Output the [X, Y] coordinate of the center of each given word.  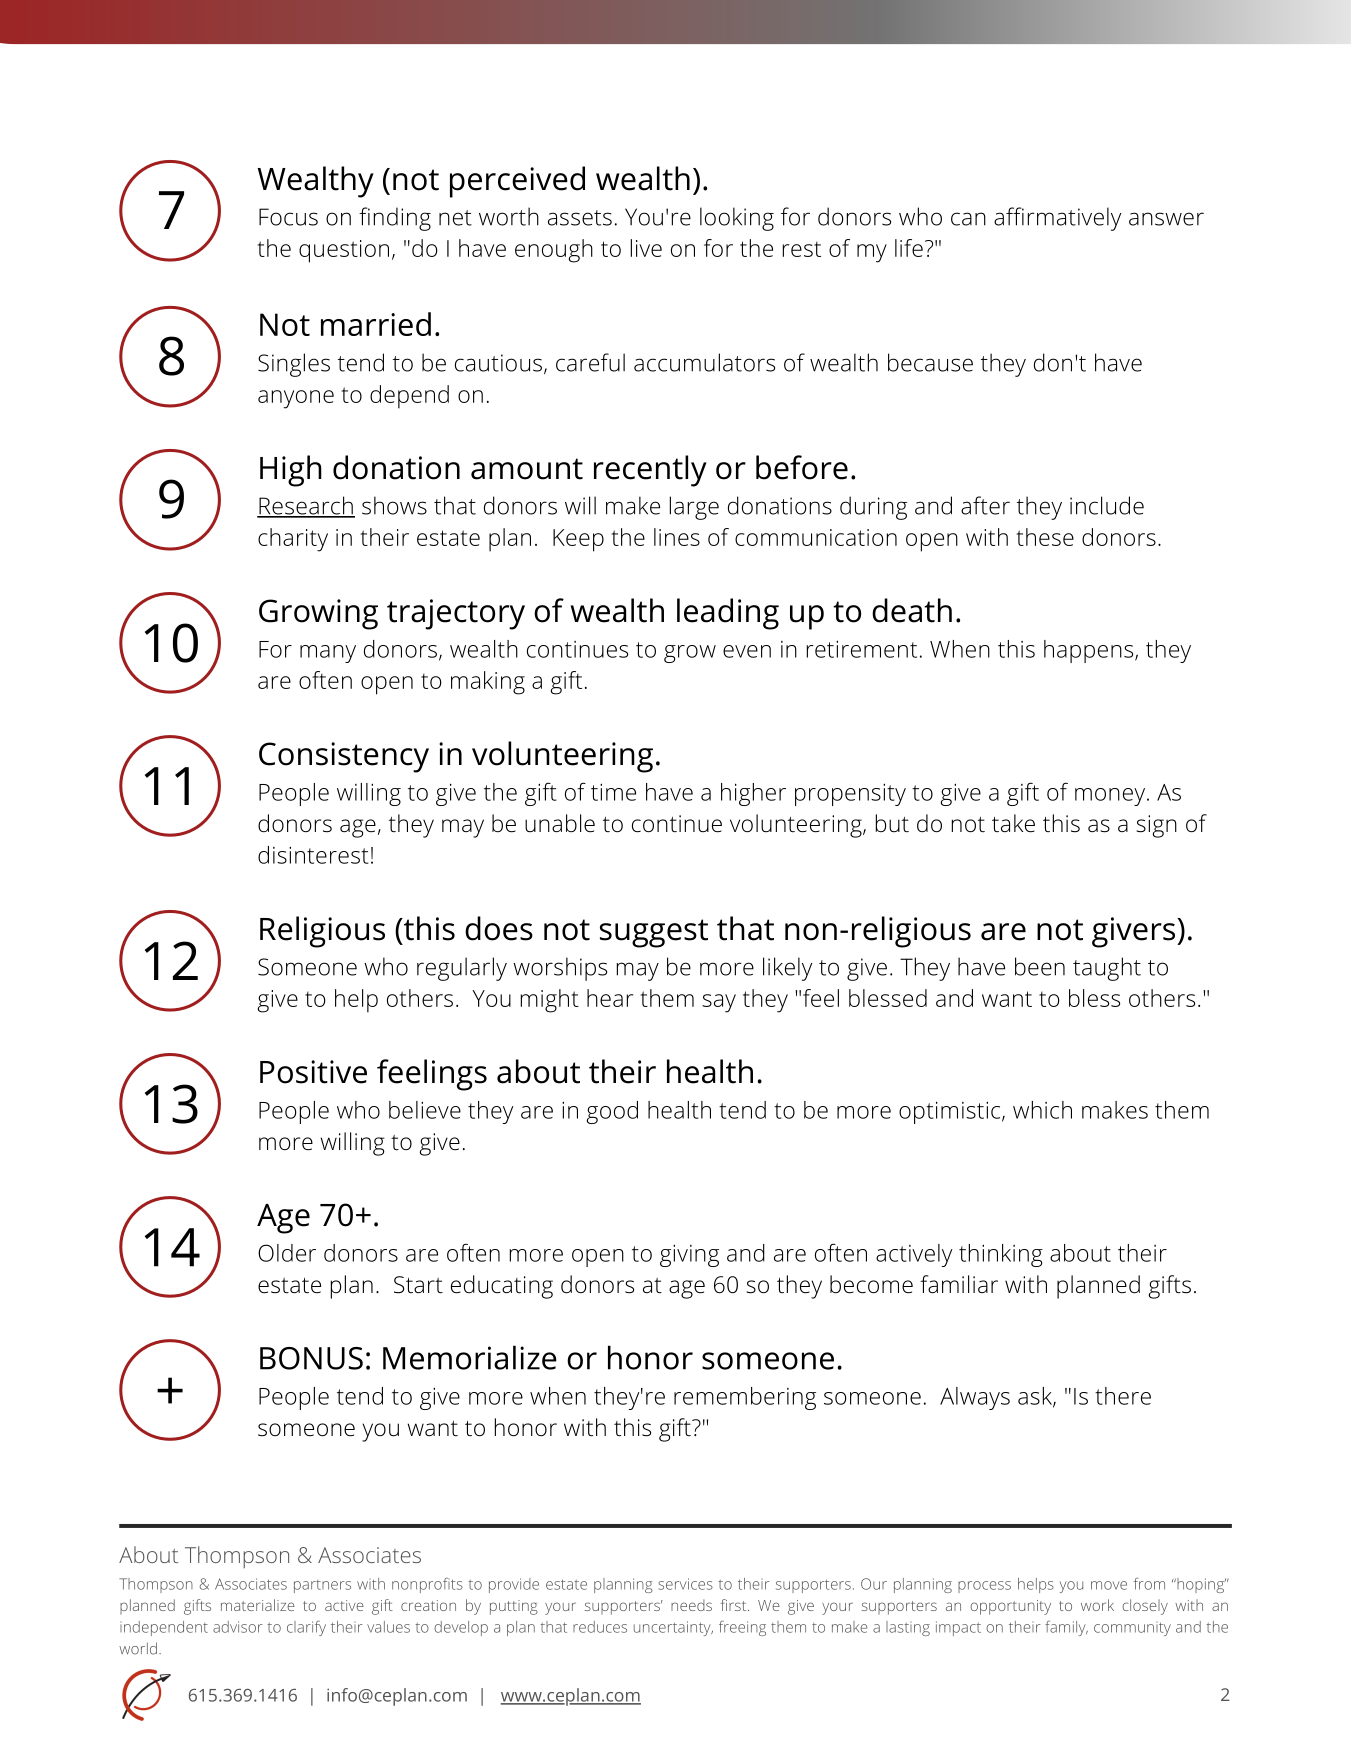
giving [689, 1255]
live [646, 248]
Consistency [344, 757]
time [613, 792]
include [1107, 505]
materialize [258, 1605]
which [1042, 1110]
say [719, 1003]
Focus [288, 217]
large [694, 508]
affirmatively [1057, 219]
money [1111, 797]
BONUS [311, 1358]
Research [306, 506]
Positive [313, 1072]
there [1123, 1396]
